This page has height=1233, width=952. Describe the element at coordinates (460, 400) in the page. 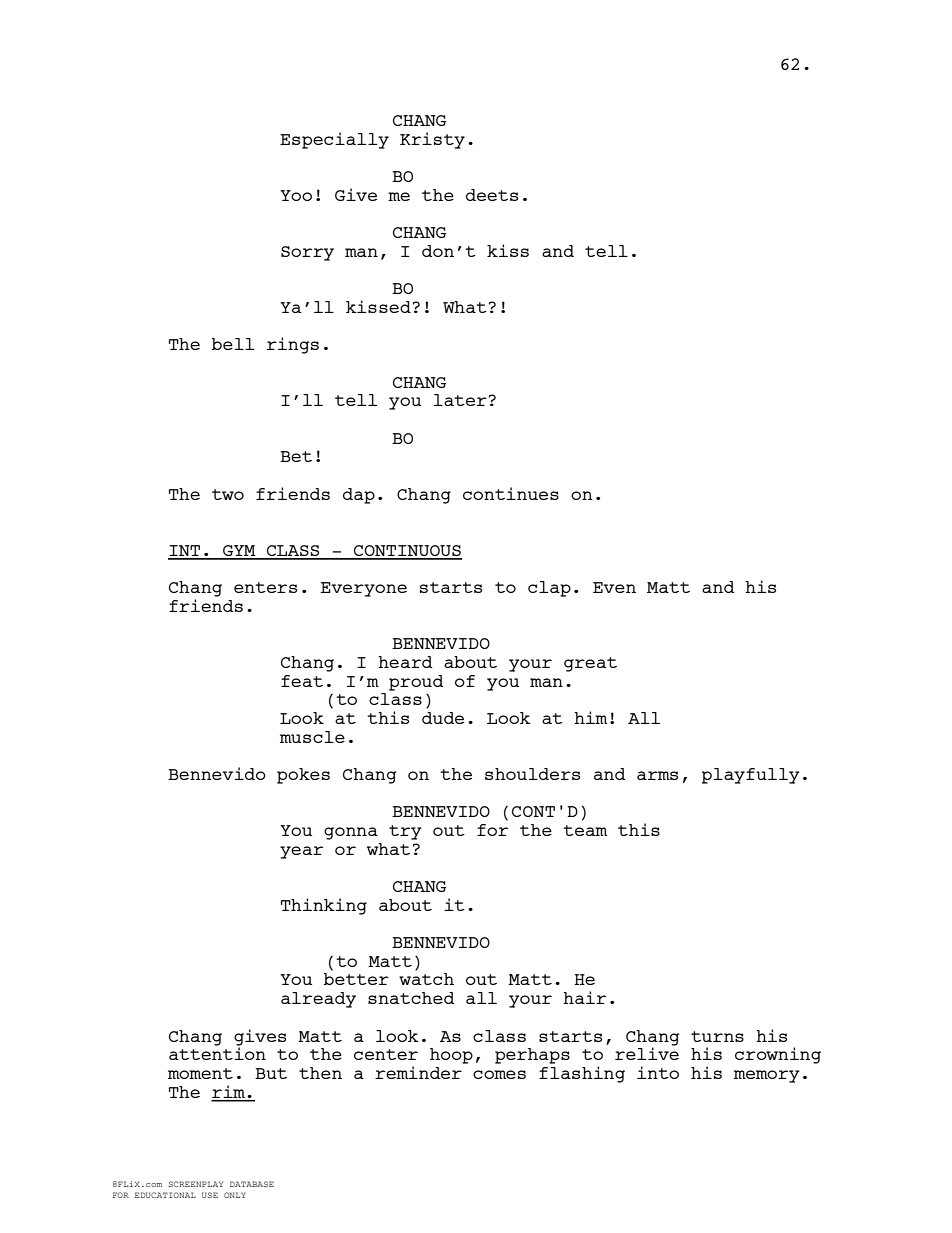

I see `later` at that location.
